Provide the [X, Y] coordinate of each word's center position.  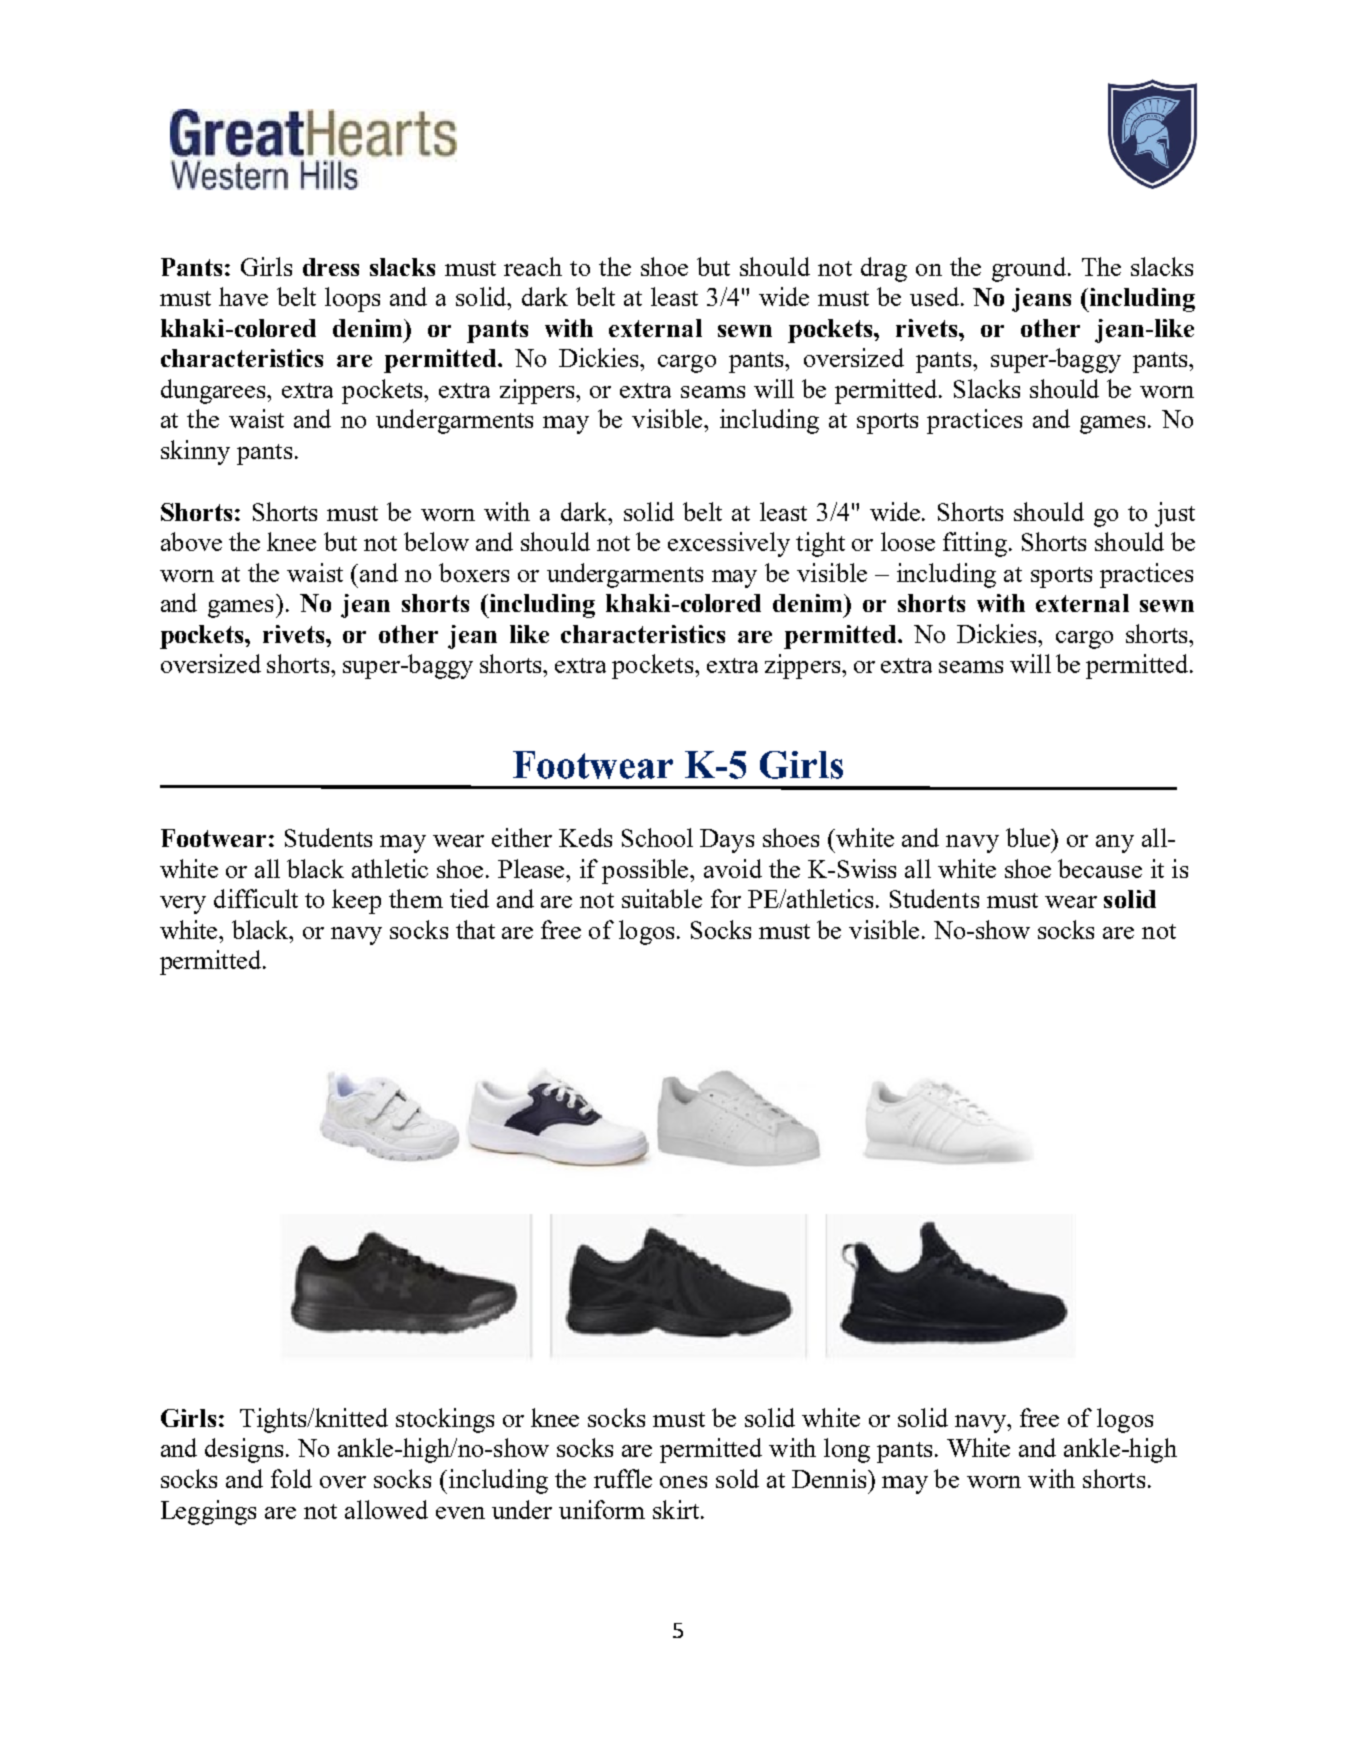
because [1100, 868]
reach [533, 266]
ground [1029, 269]
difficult [256, 898]
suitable [662, 898]
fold [291, 1478]
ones [683, 1482]
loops [352, 299]
